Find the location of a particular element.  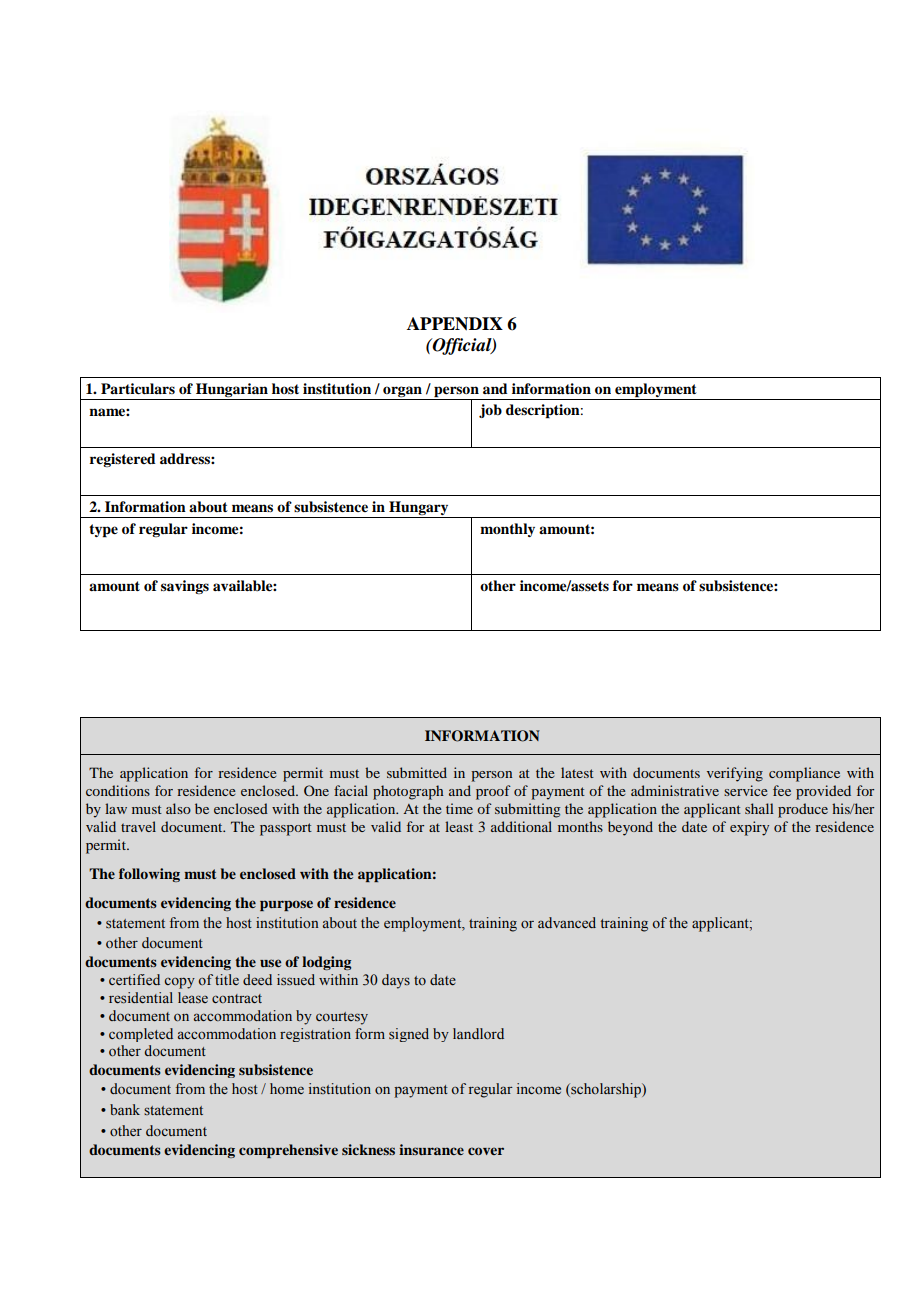

savings is located at coordinates (185, 587).
